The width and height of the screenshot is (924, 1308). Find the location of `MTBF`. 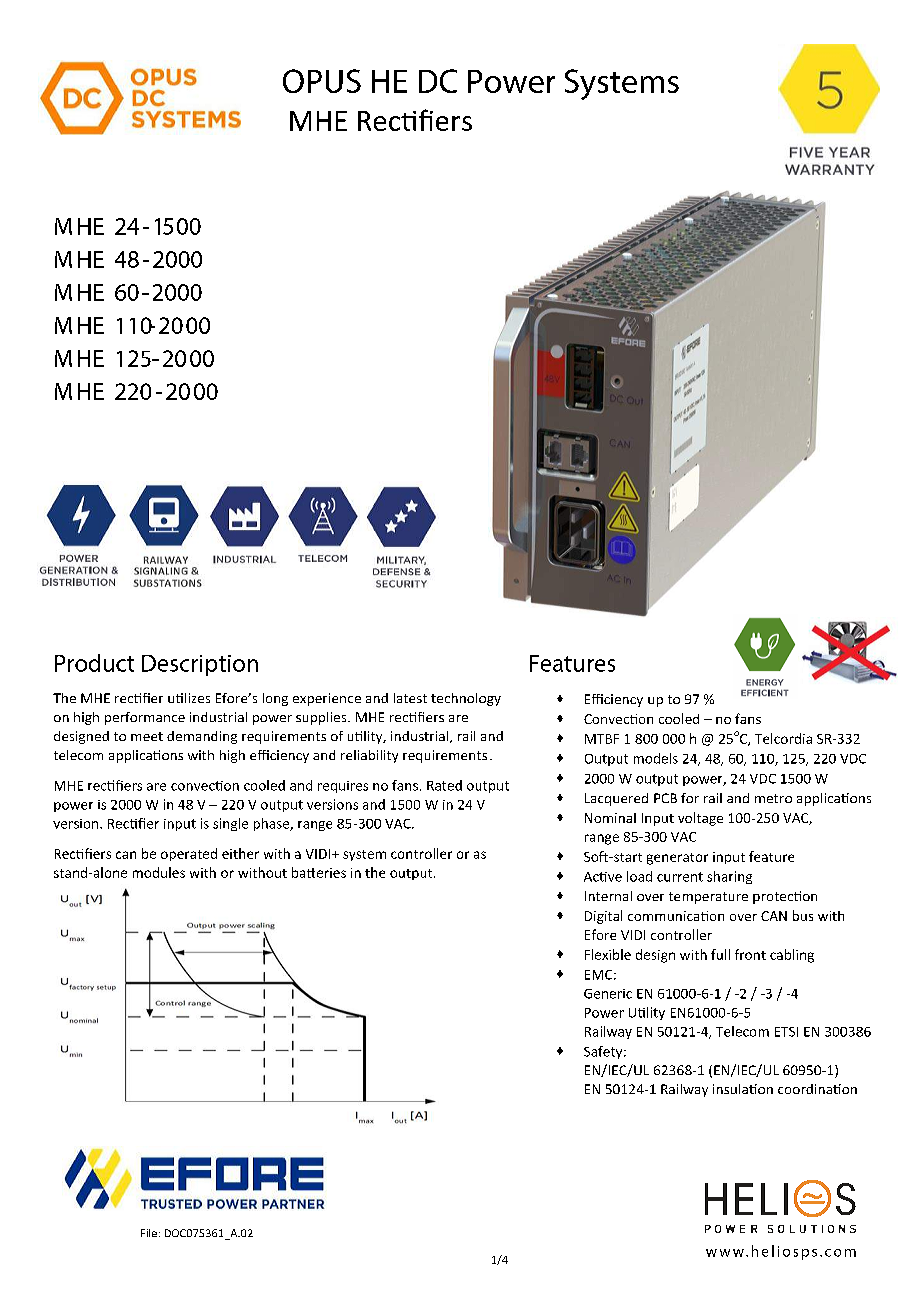

MTBF is located at coordinates (602, 739).
